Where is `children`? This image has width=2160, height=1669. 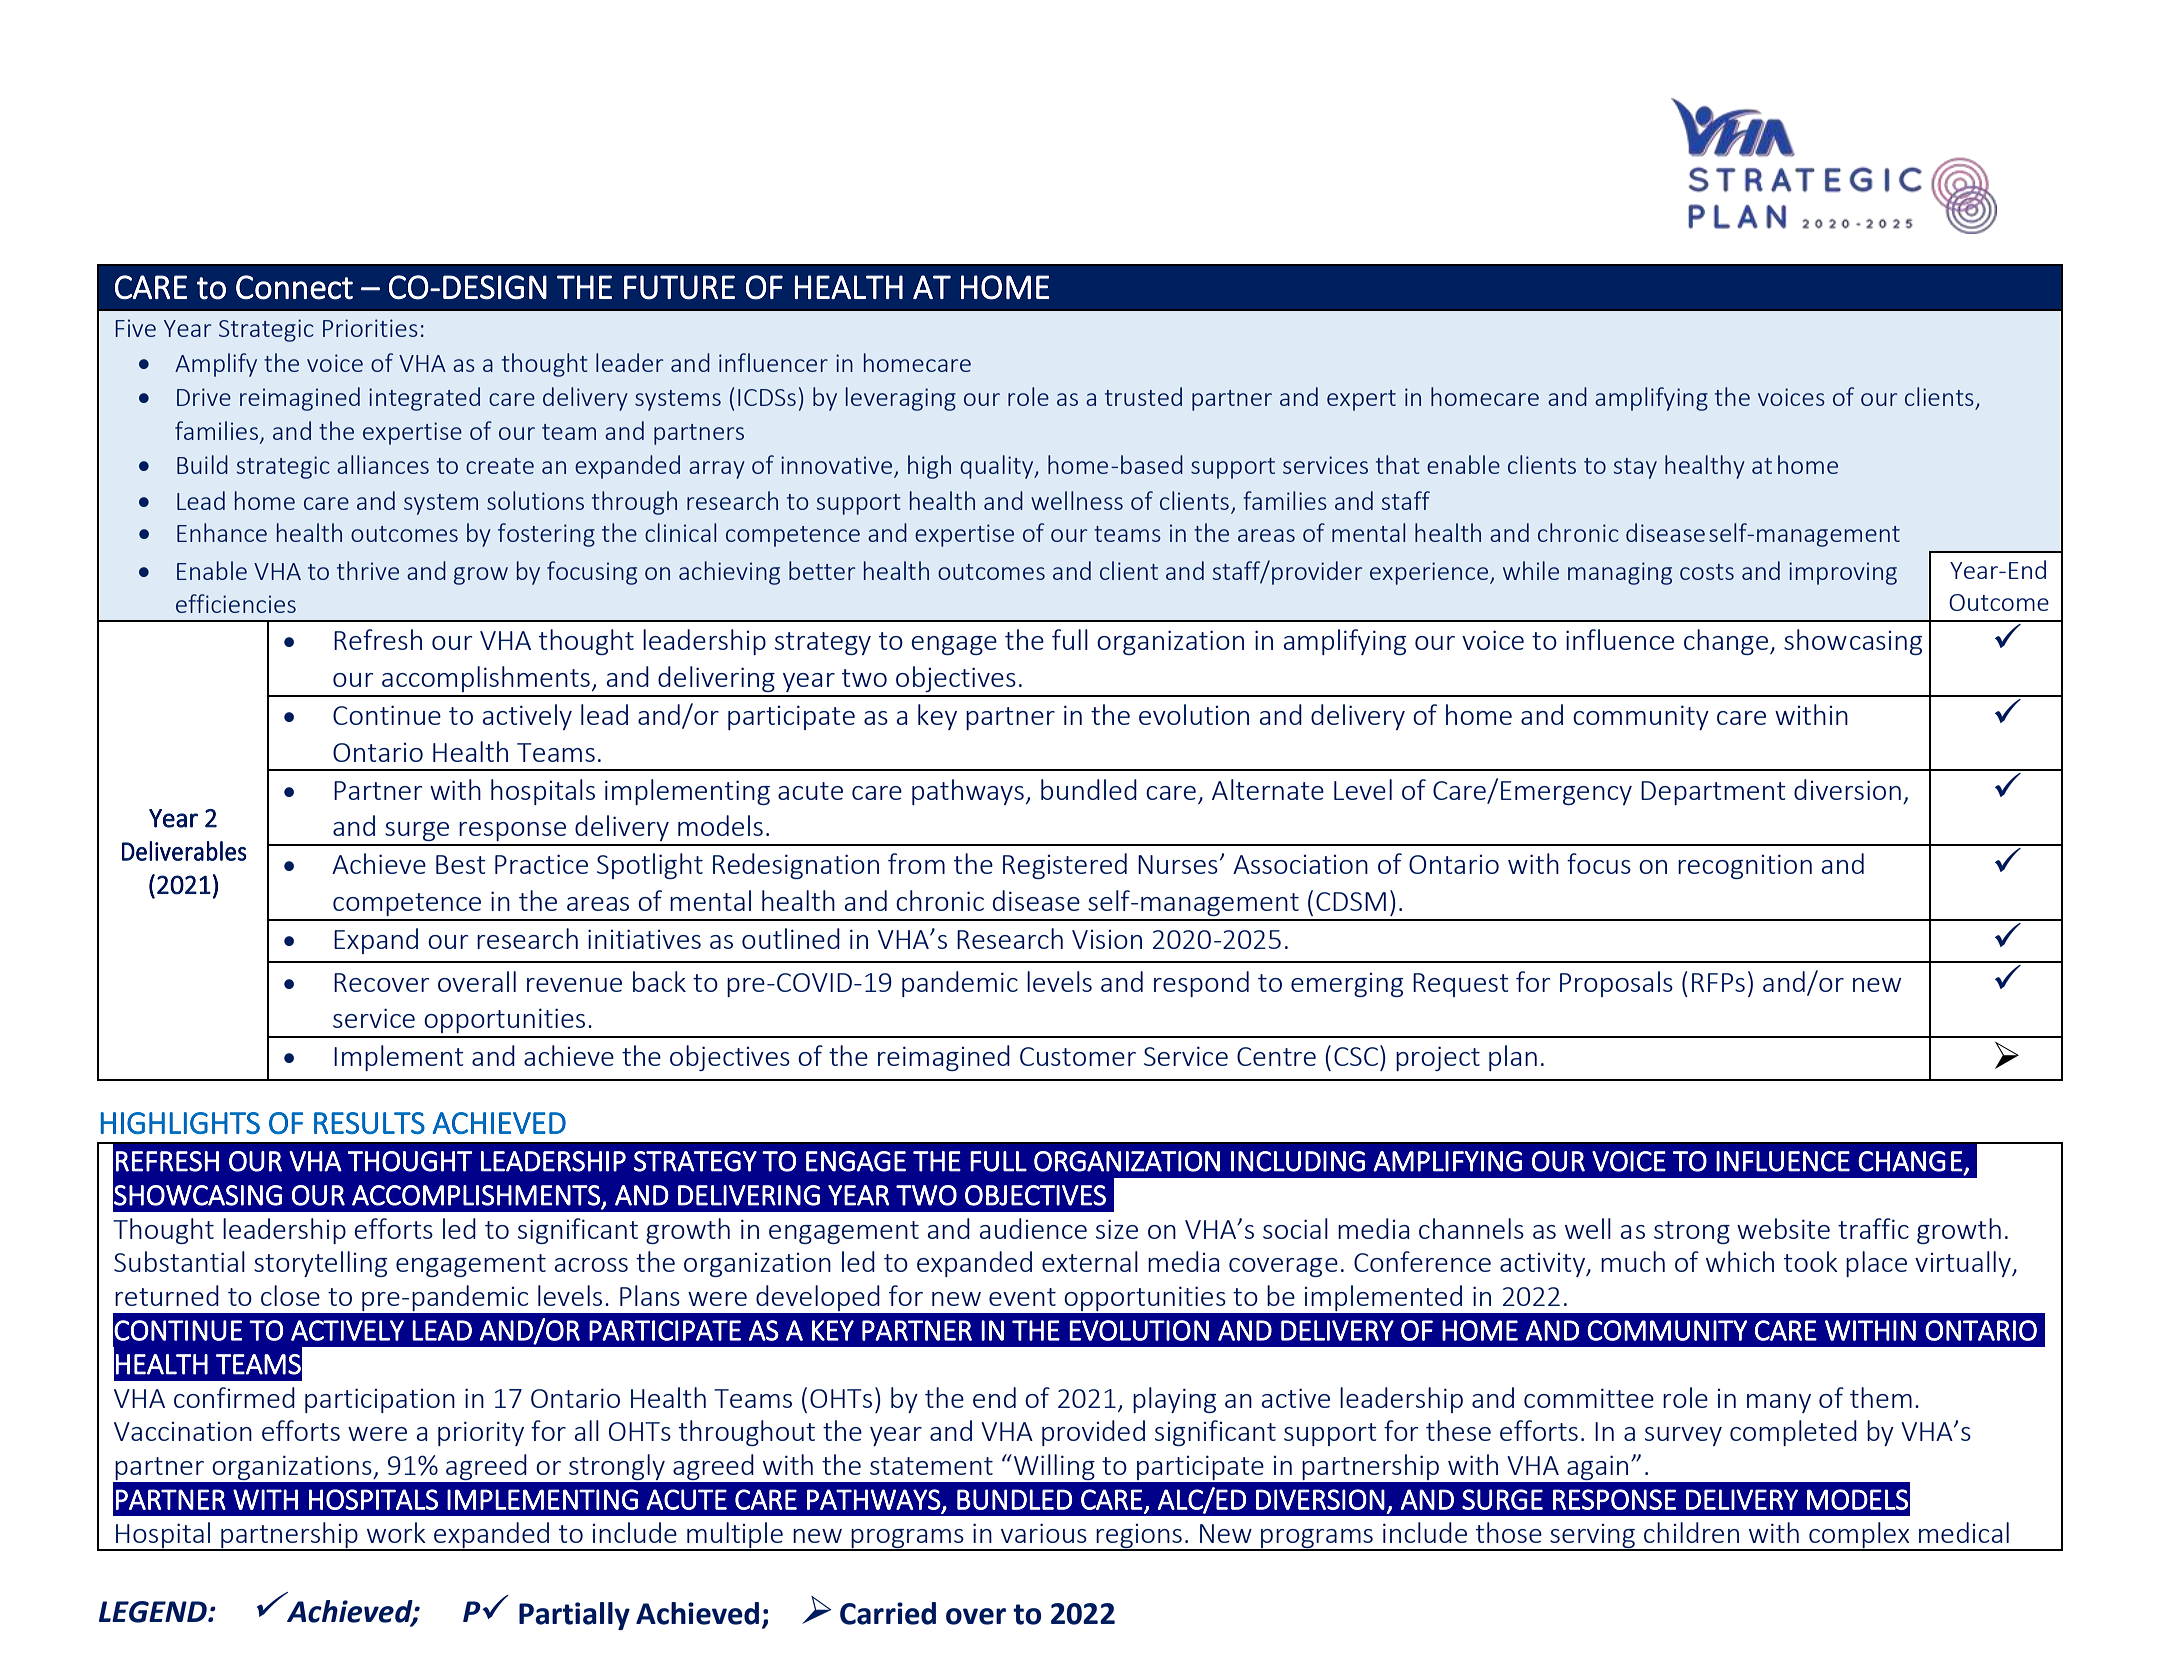
children is located at coordinates (1691, 1532).
